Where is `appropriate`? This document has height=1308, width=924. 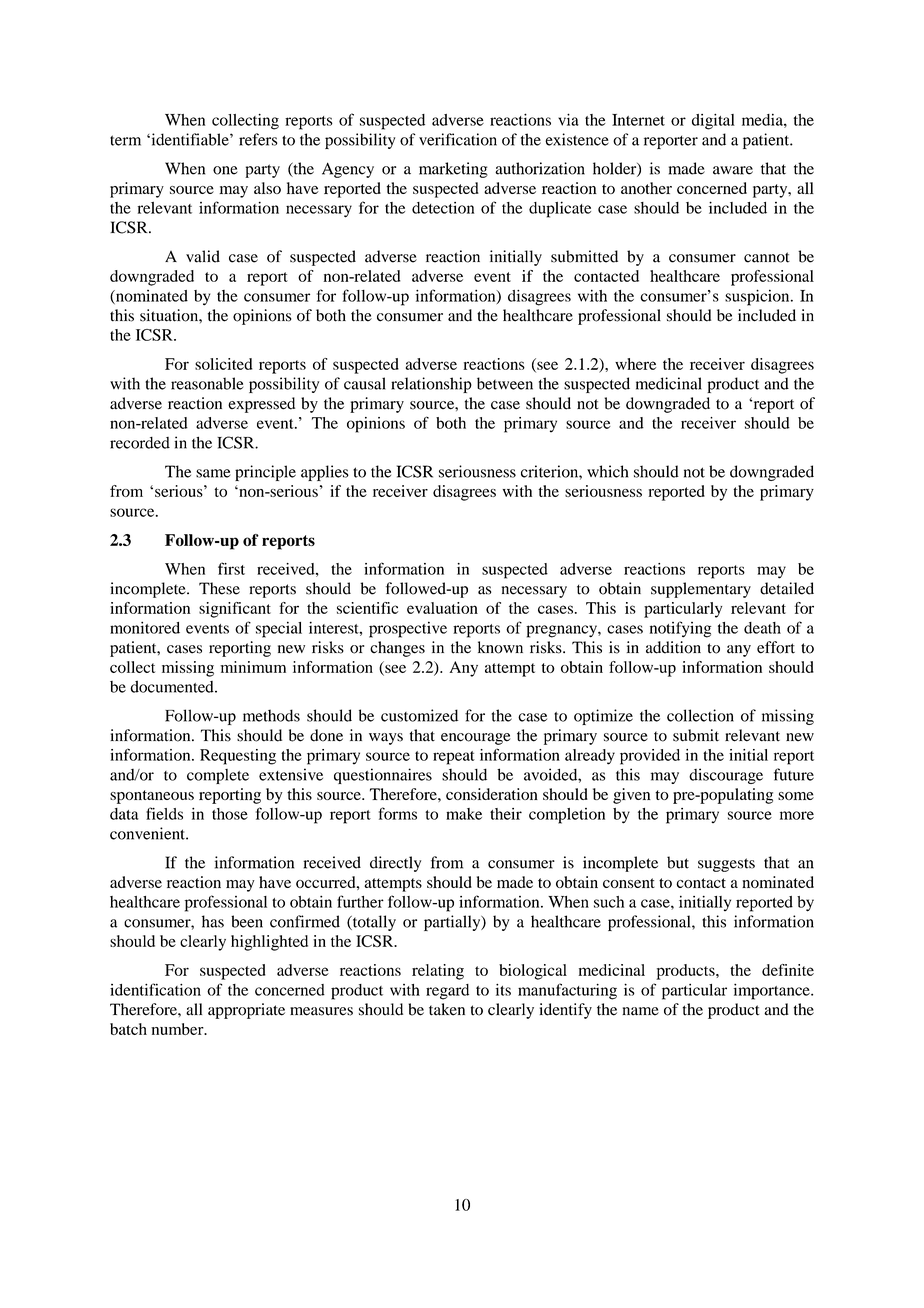 appropriate is located at coordinates (246, 1011).
